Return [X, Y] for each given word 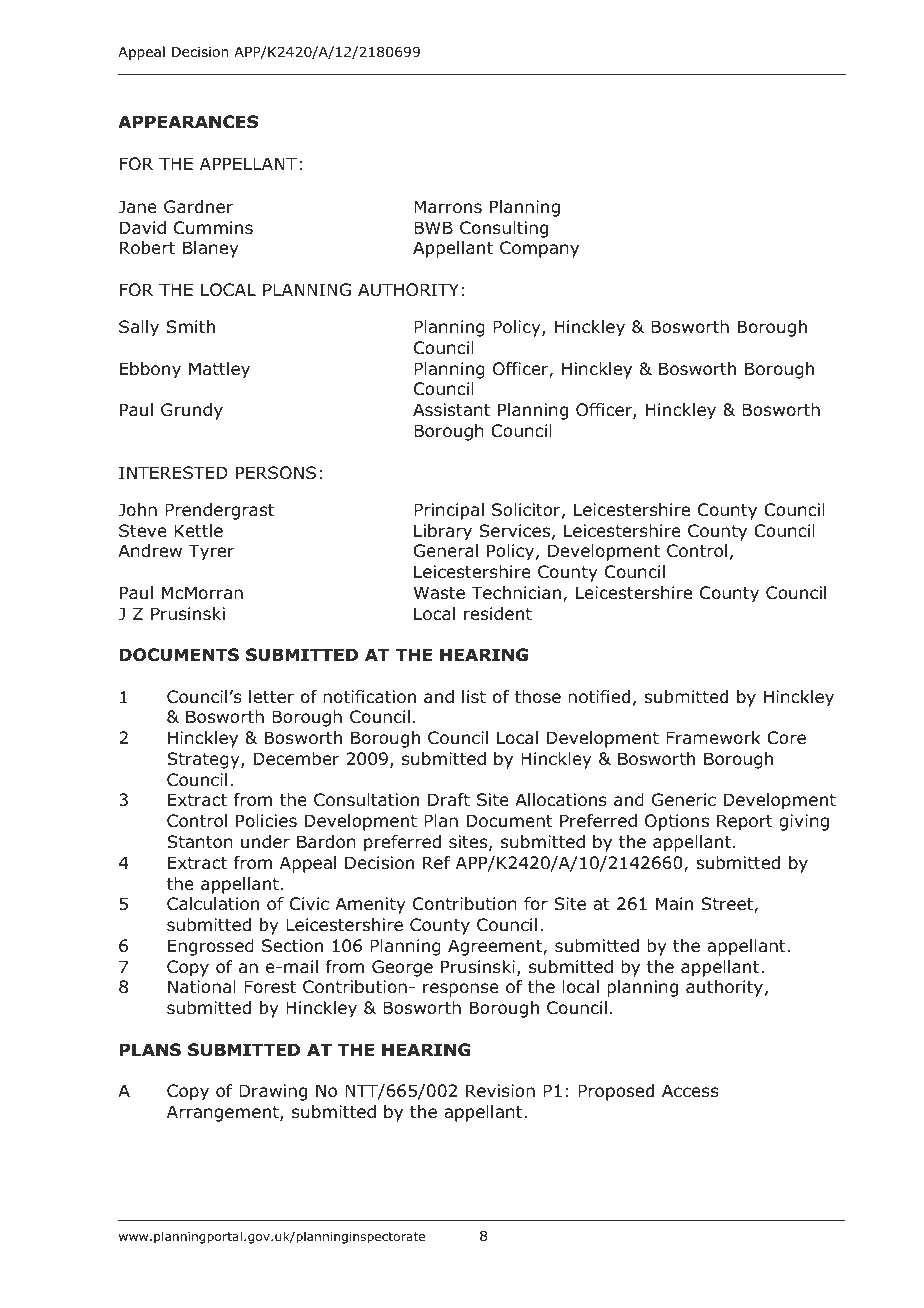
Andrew [150, 551]
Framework [713, 738]
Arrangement [224, 1113]
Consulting [504, 229]
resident [498, 614]
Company [539, 249]
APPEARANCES [188, 122]
